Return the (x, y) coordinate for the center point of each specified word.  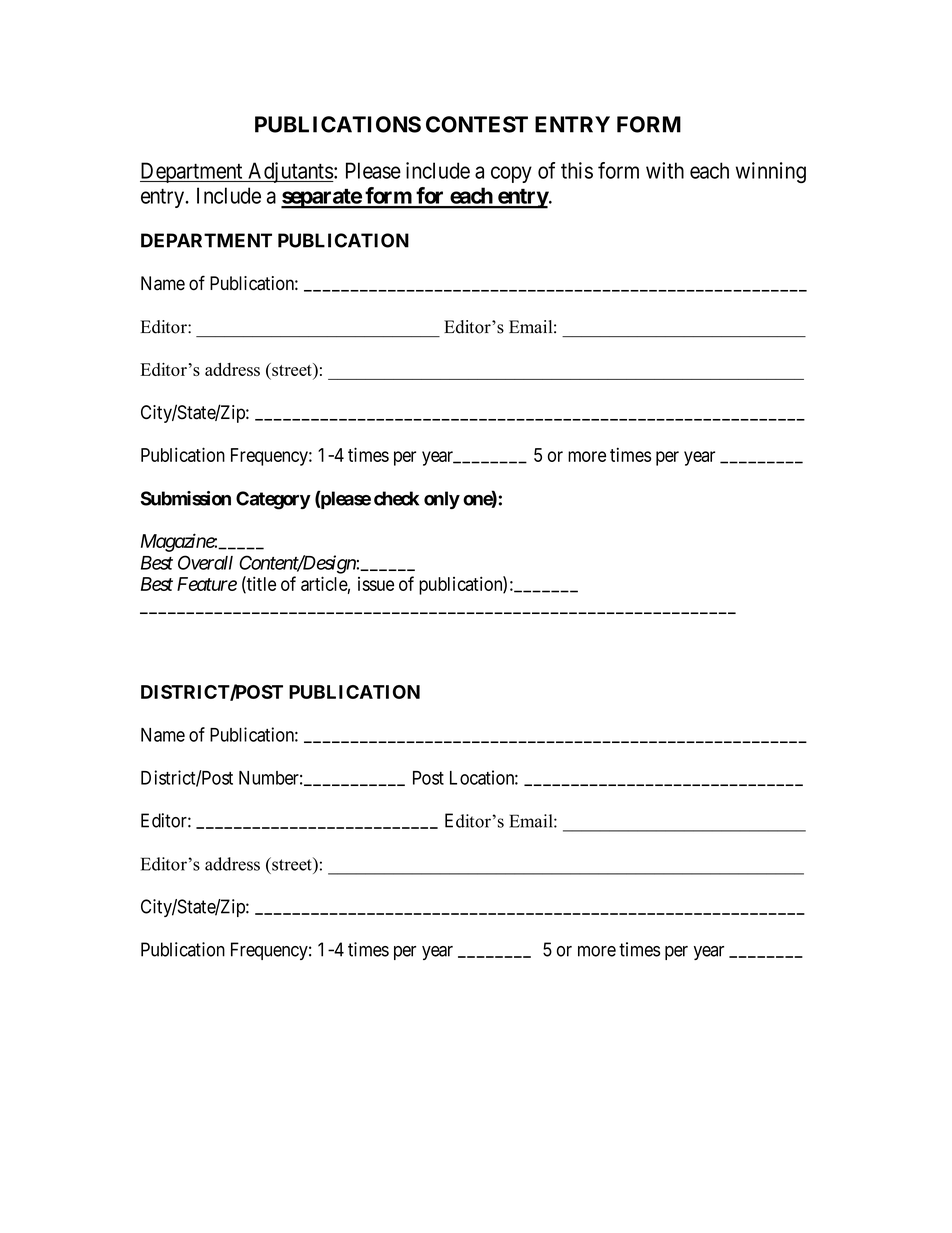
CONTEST (477, 124)
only (442, 500)
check (396, 498)
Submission (186, 498)
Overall (205, 562)
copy (511, 174)
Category (273, 500)
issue (376, 584)
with (665, 170)
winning (771, 172)
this (577, 170)
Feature (207, 584)
